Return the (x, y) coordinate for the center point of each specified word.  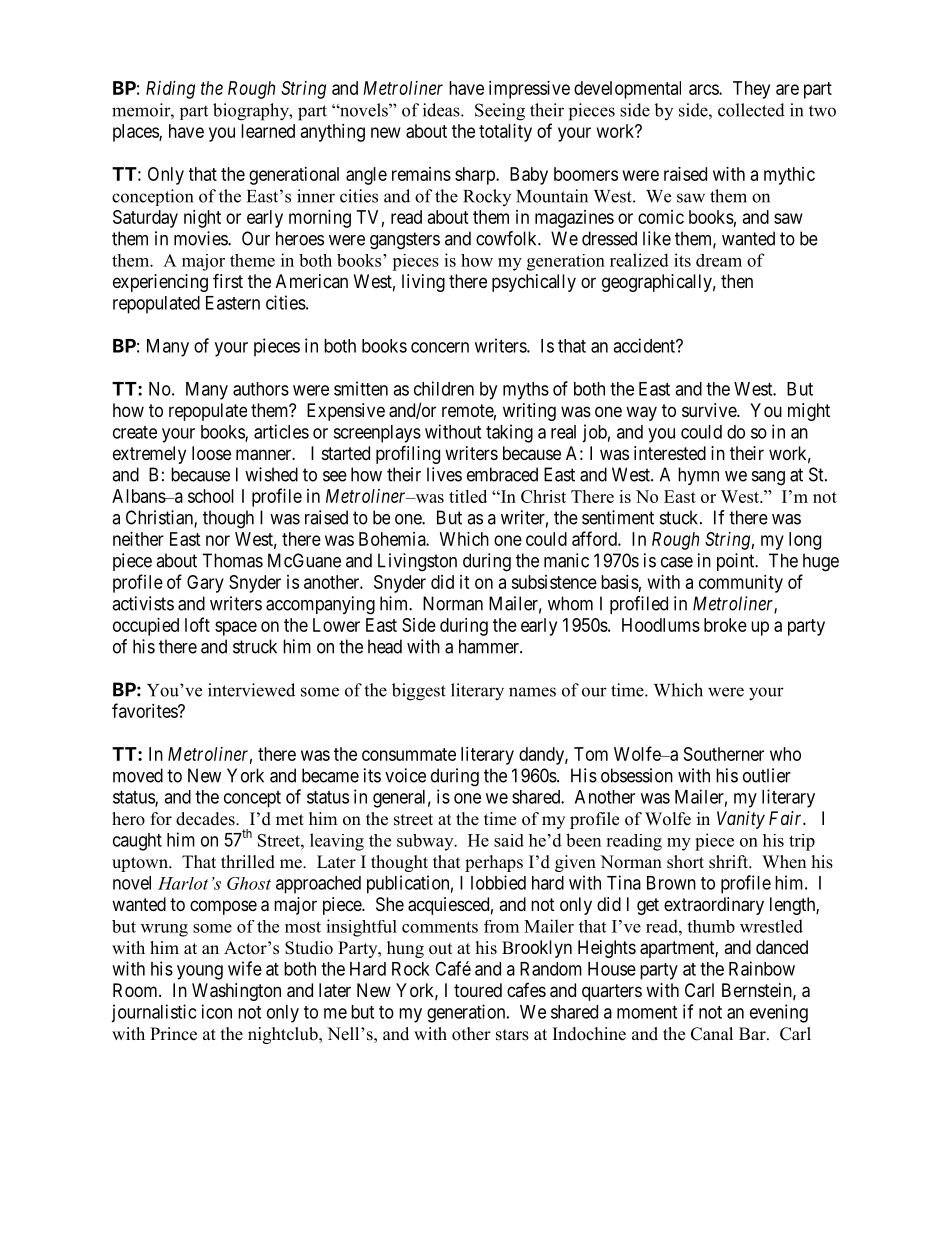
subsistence (554, 582)
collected (751, 110)
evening (779, 1013)
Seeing (500, 112)
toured (478, 990)
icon (217, 1011)
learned (268, 131)
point (737, 562)
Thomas (232, 560)
